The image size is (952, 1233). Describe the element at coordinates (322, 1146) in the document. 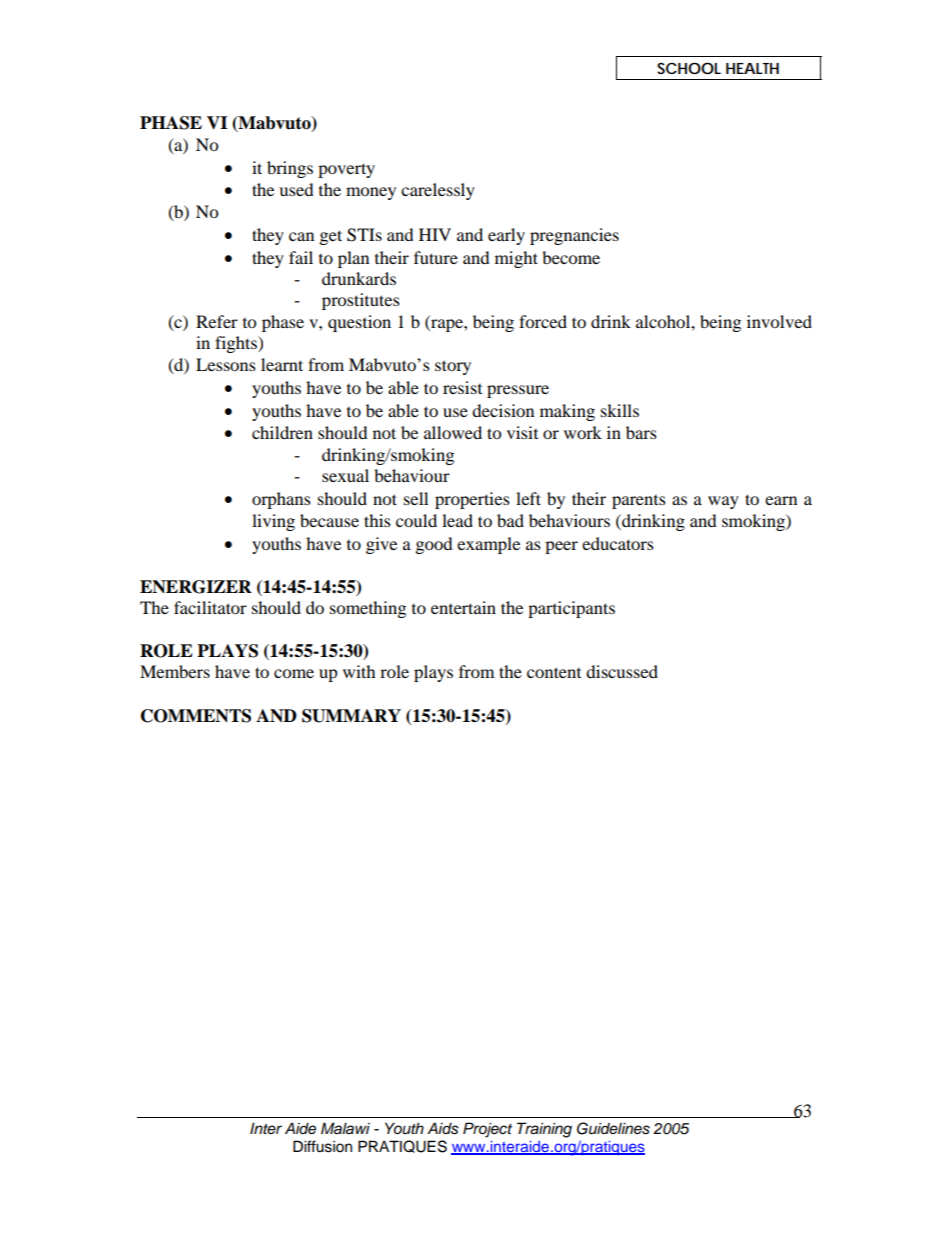

I see `Diffusion` at that location.
